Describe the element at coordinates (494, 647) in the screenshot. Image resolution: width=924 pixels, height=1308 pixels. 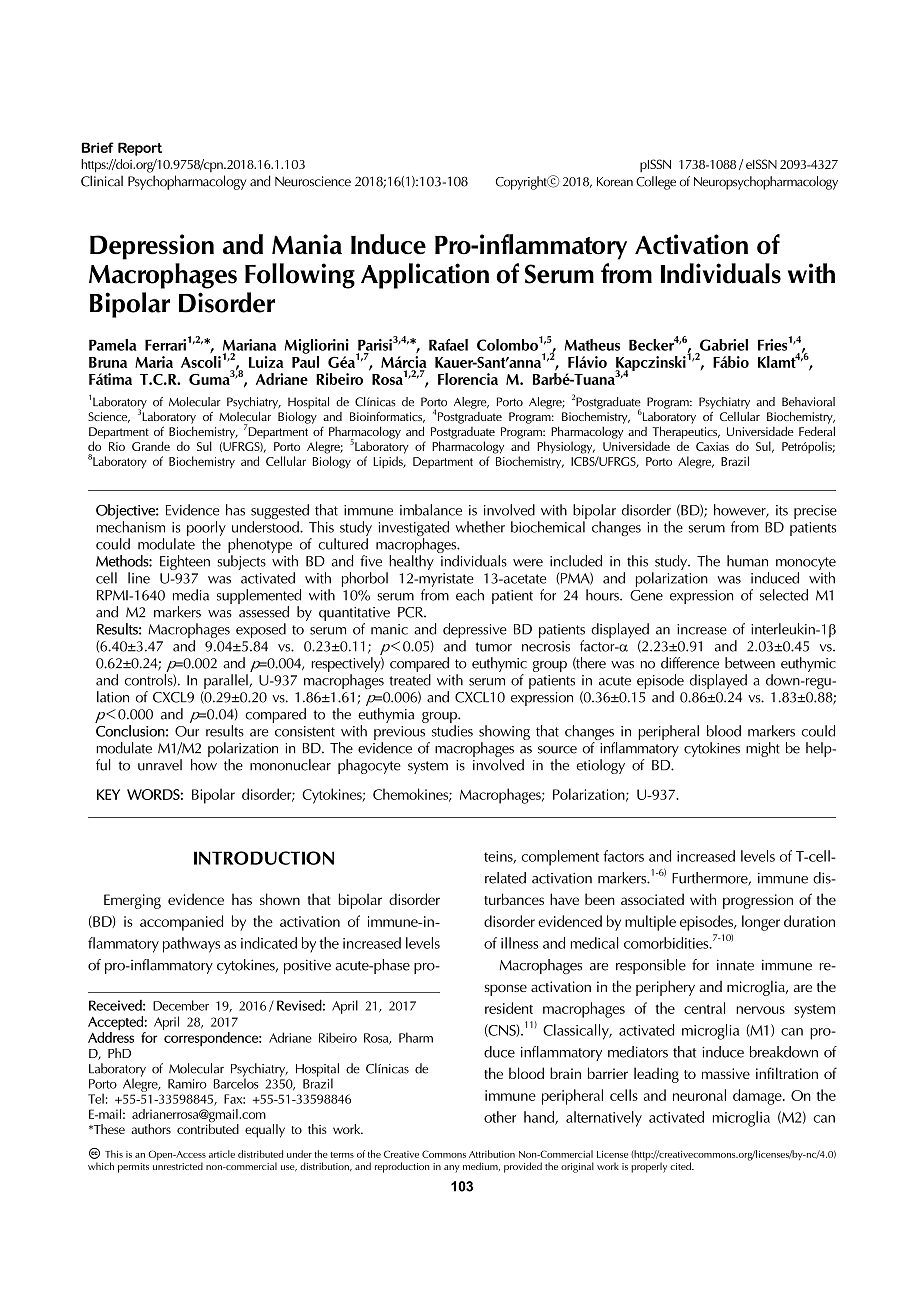
I see `tumor` at that location.
